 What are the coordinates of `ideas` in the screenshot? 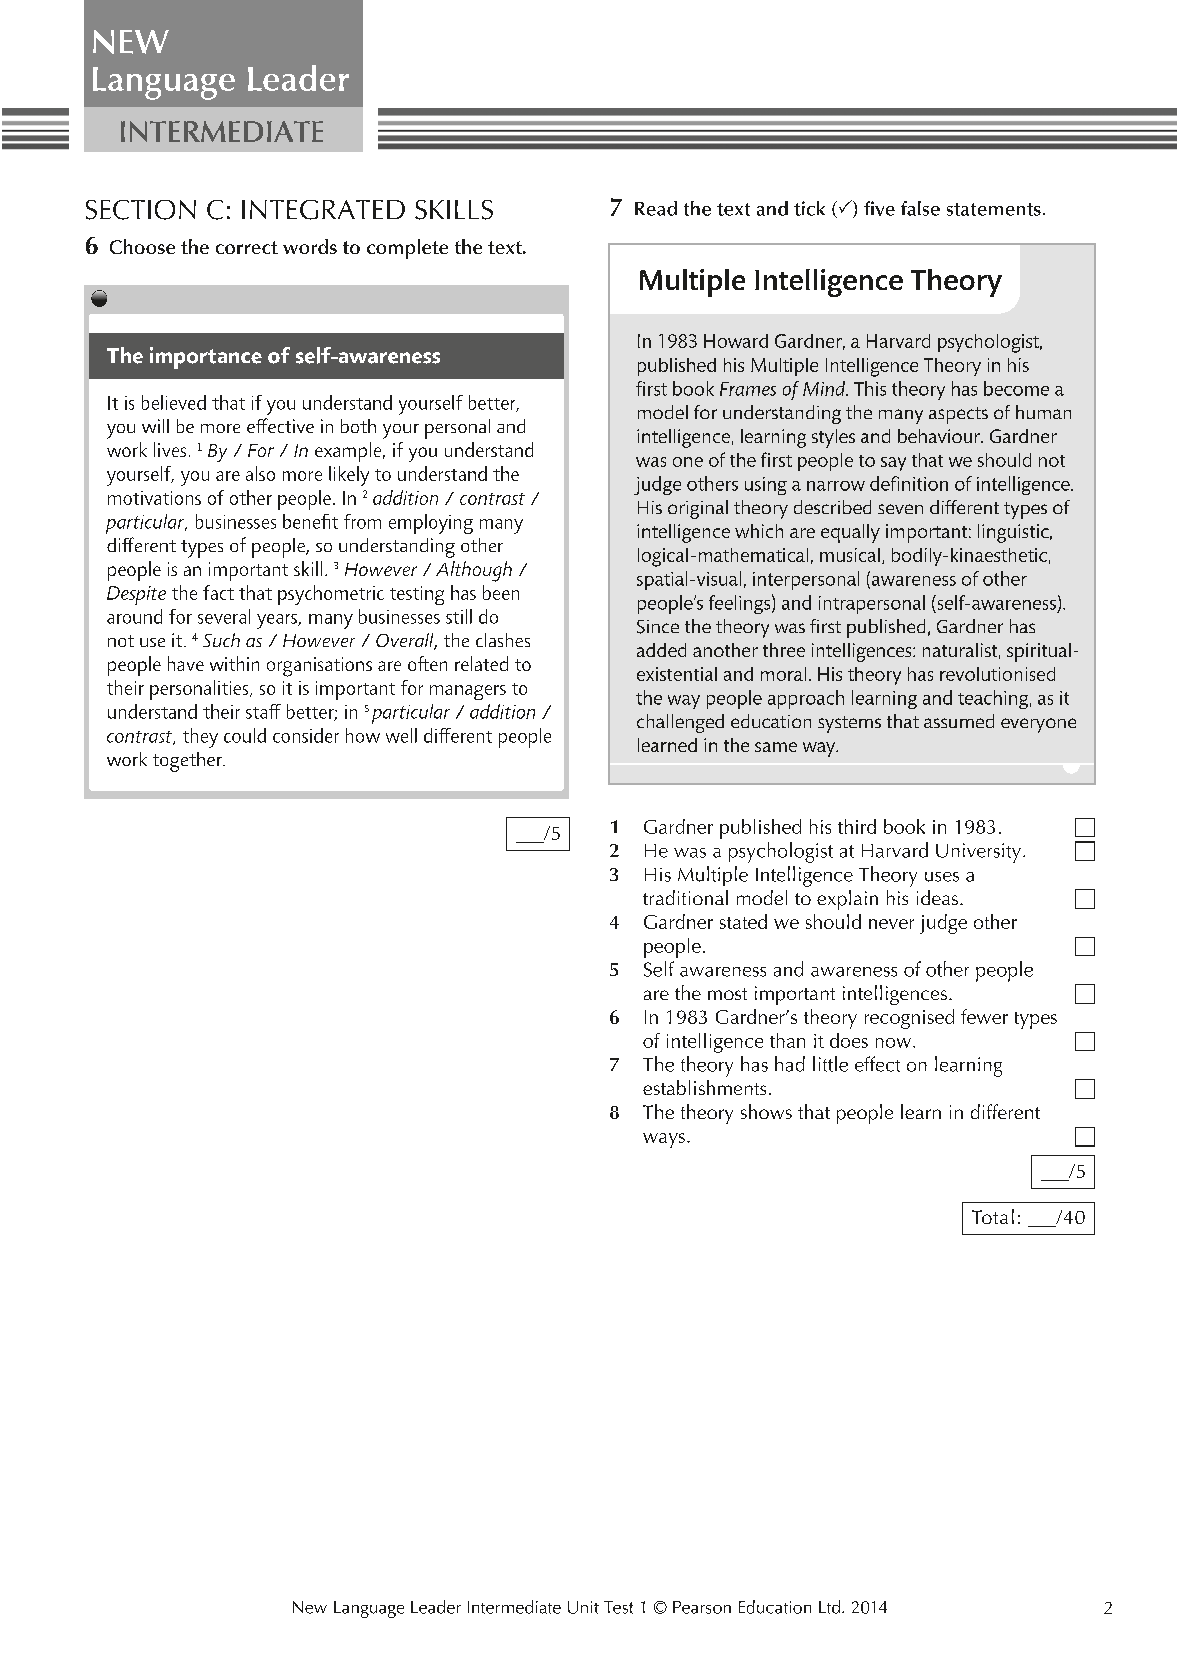 It's located at (937, 897).
